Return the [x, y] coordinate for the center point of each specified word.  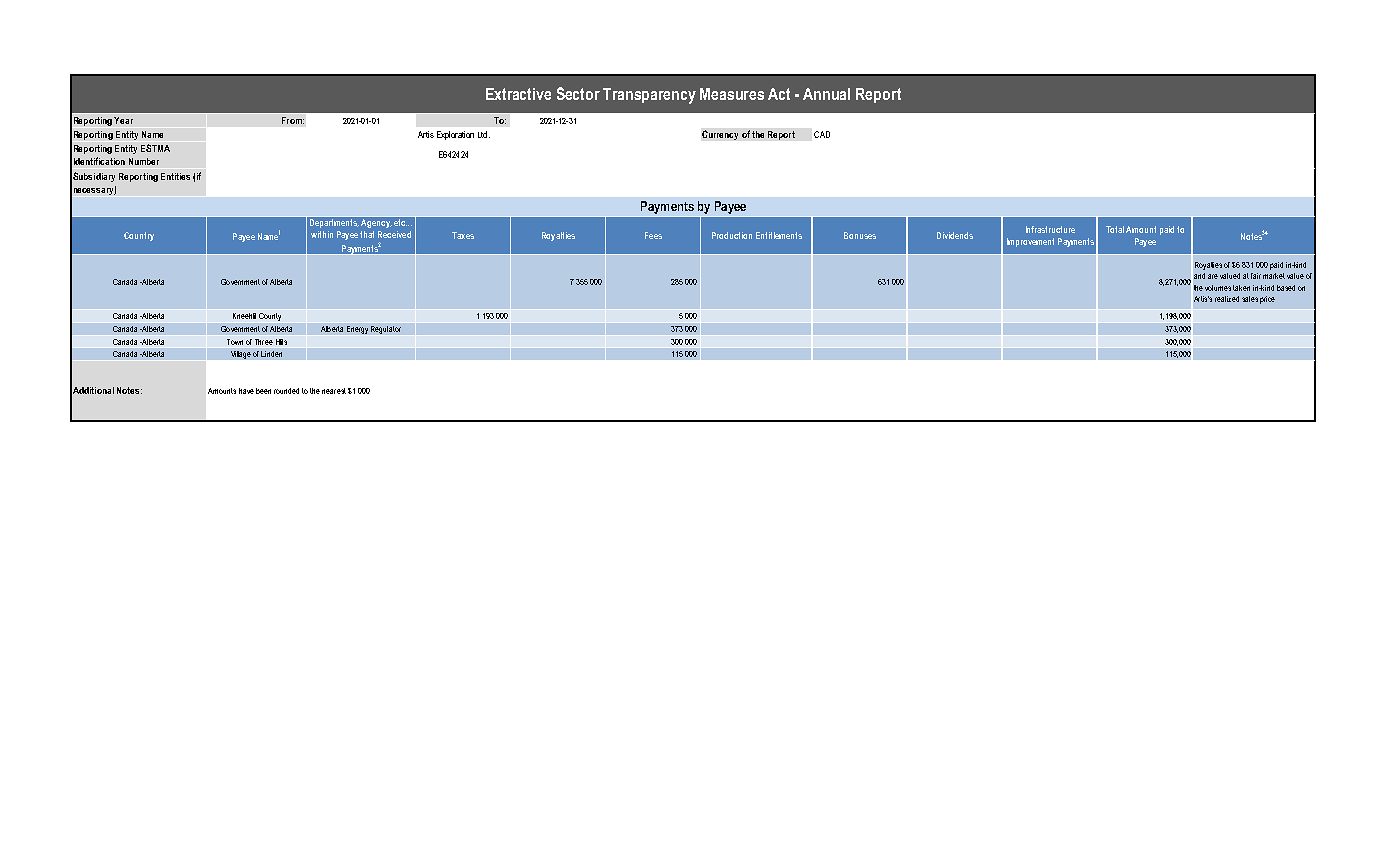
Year [123, 120]
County [271, 318]
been [263, 391]
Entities [175, 176]
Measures [732, 94]
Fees [653, 235]
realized [1227, 299]
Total [1115, 229]
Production [732, 235]
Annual [826, 94]
